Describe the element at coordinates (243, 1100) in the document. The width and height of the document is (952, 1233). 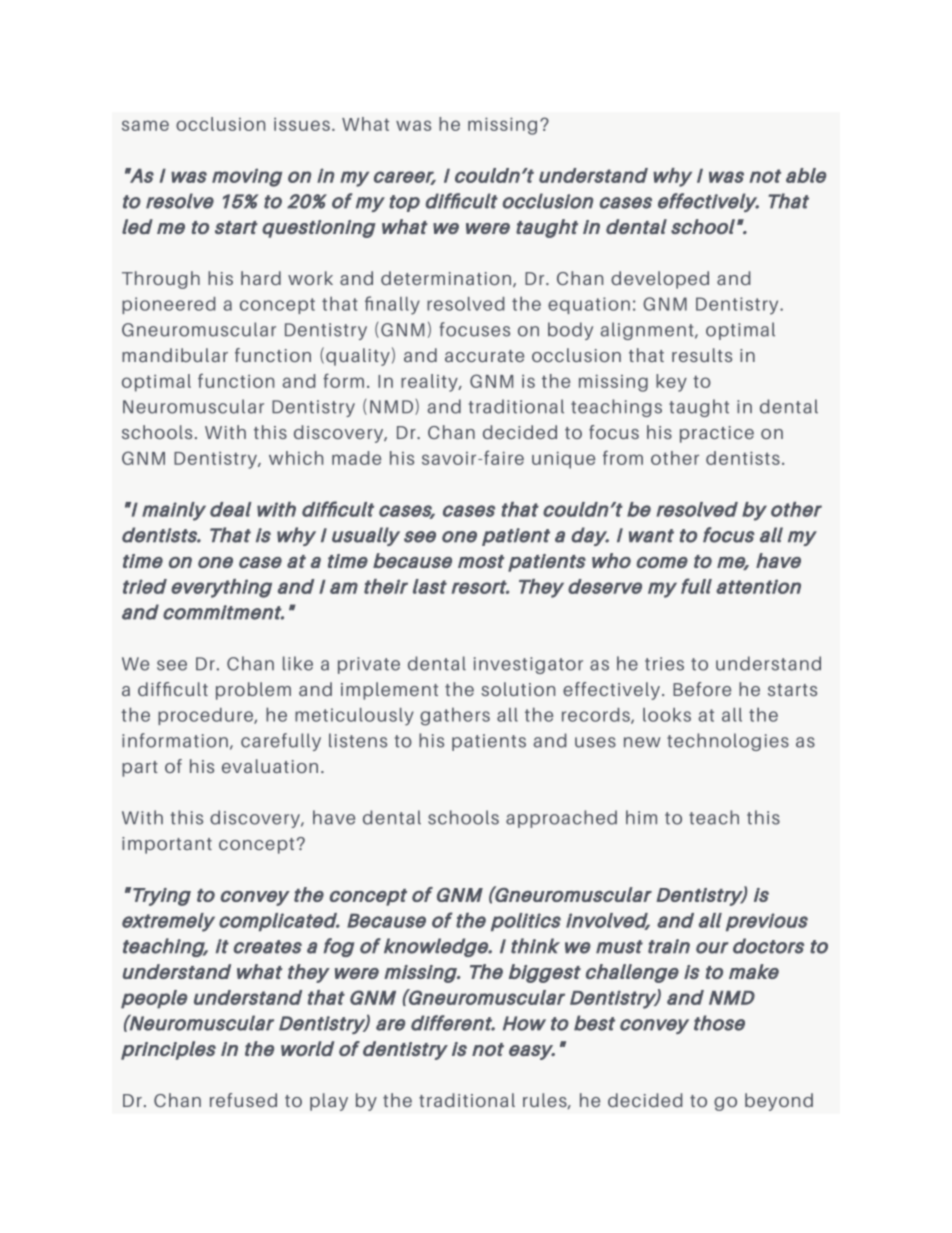
I see `refused` at that location.
